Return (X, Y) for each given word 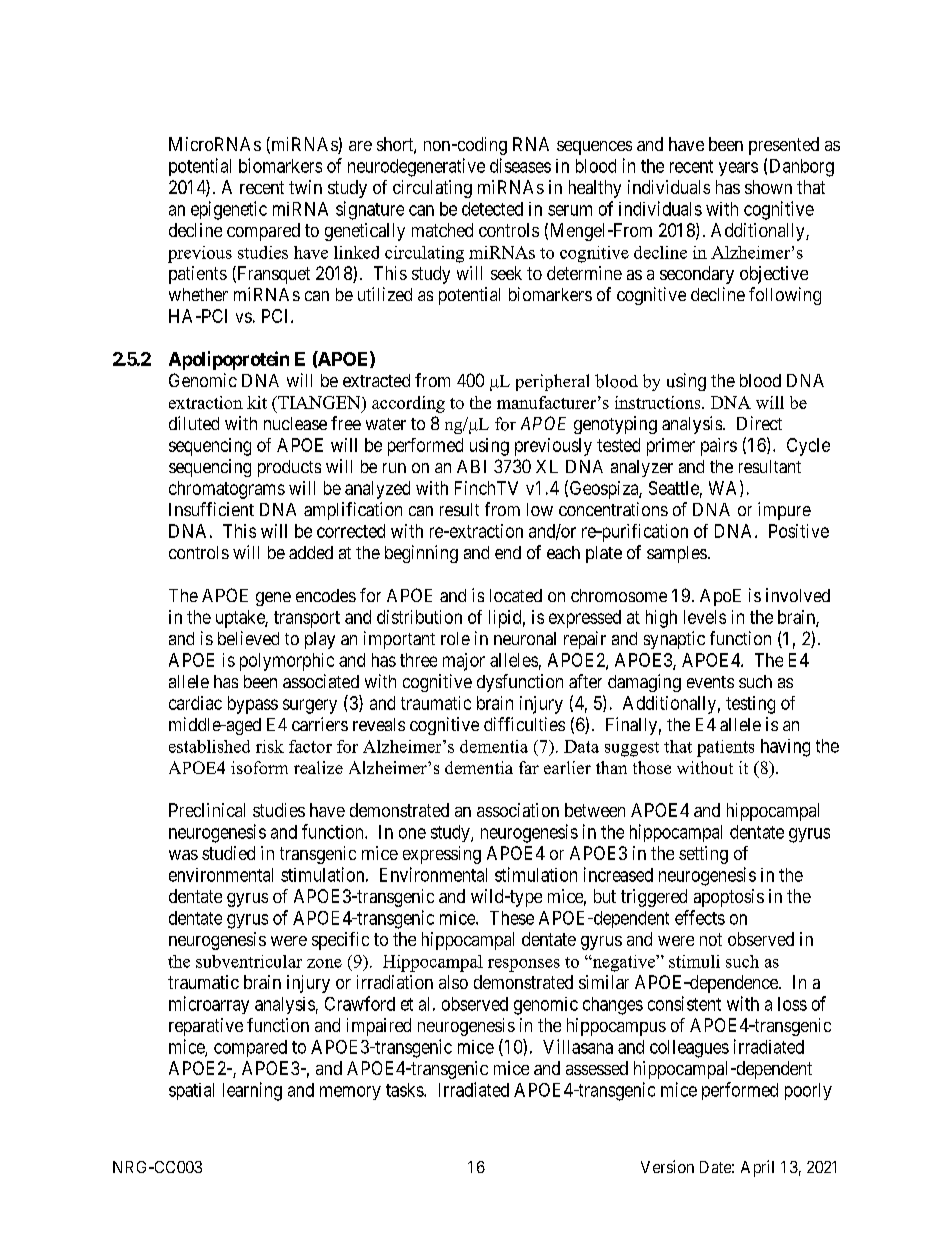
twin (305, 187)
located (516, 595)
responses (524, 965)
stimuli (694, 961)
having (785, 748)
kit (257, 402)
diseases (520, 165)
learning (252, 1091)
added (311, 552)
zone (324, 963)
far (529, 767)
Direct (759, 423)
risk (270, 746)
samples (677, 554)
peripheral (552, 382)
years (738, 169)
